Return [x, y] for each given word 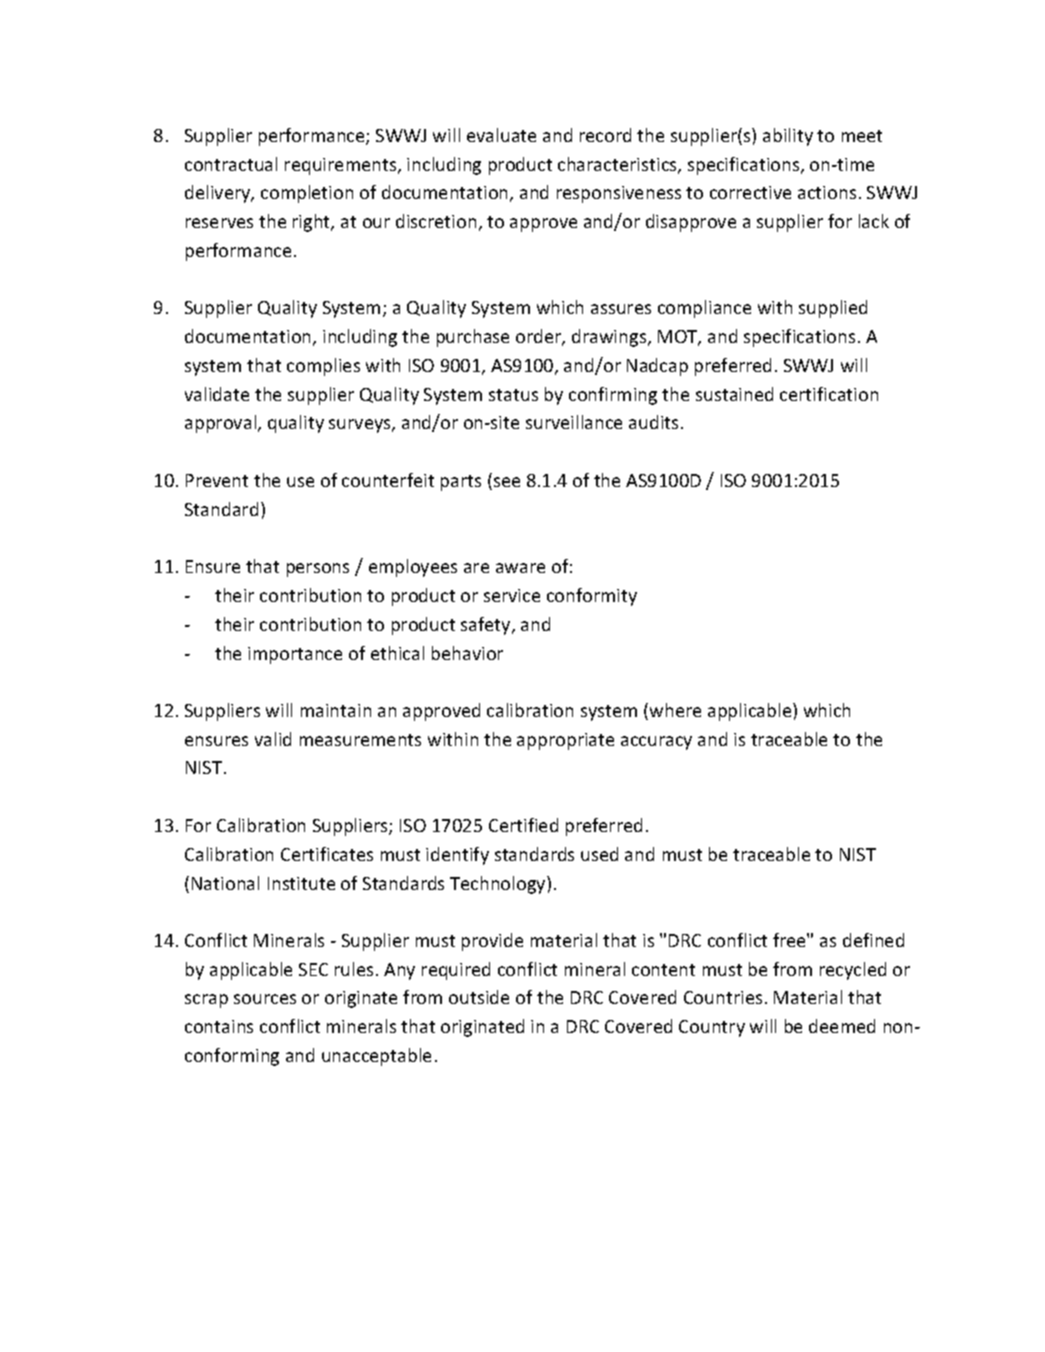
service [512, 595]
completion [307, 194]
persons [318, 570]
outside [479, 997]
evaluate [501, 135]
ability [788, 137]
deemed [842, 1026]
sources [265, 999]
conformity [592, 597]
